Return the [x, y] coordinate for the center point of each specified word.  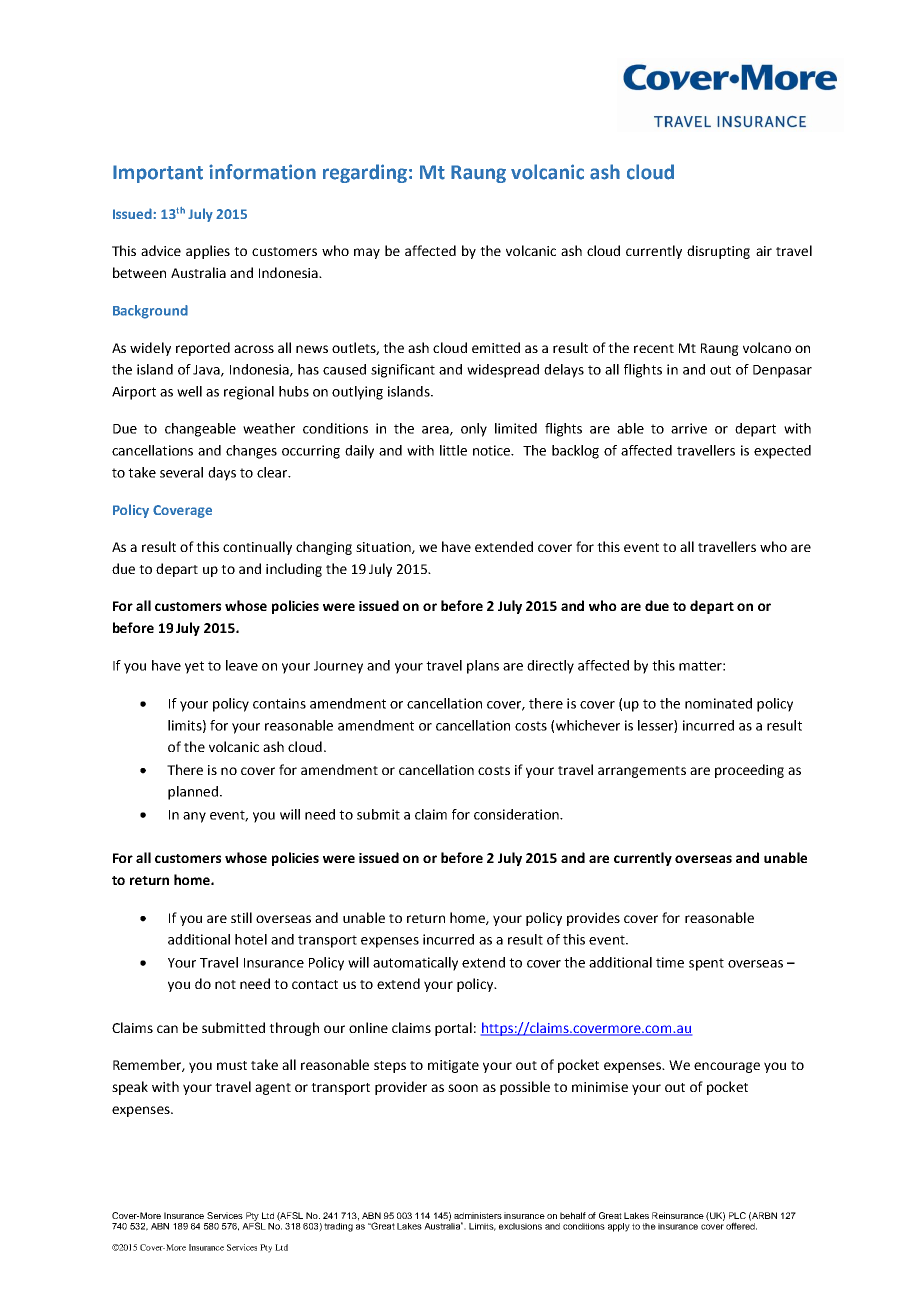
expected [782, 452]
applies [208, 252]
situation [384, 548]
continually [257, 548]
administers [478, 1215]
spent [706, 964]
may [367, 253]
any [194, 817]
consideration [517, 814]
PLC [737, 1215]
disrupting [718, 252]
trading [338, 1227]
